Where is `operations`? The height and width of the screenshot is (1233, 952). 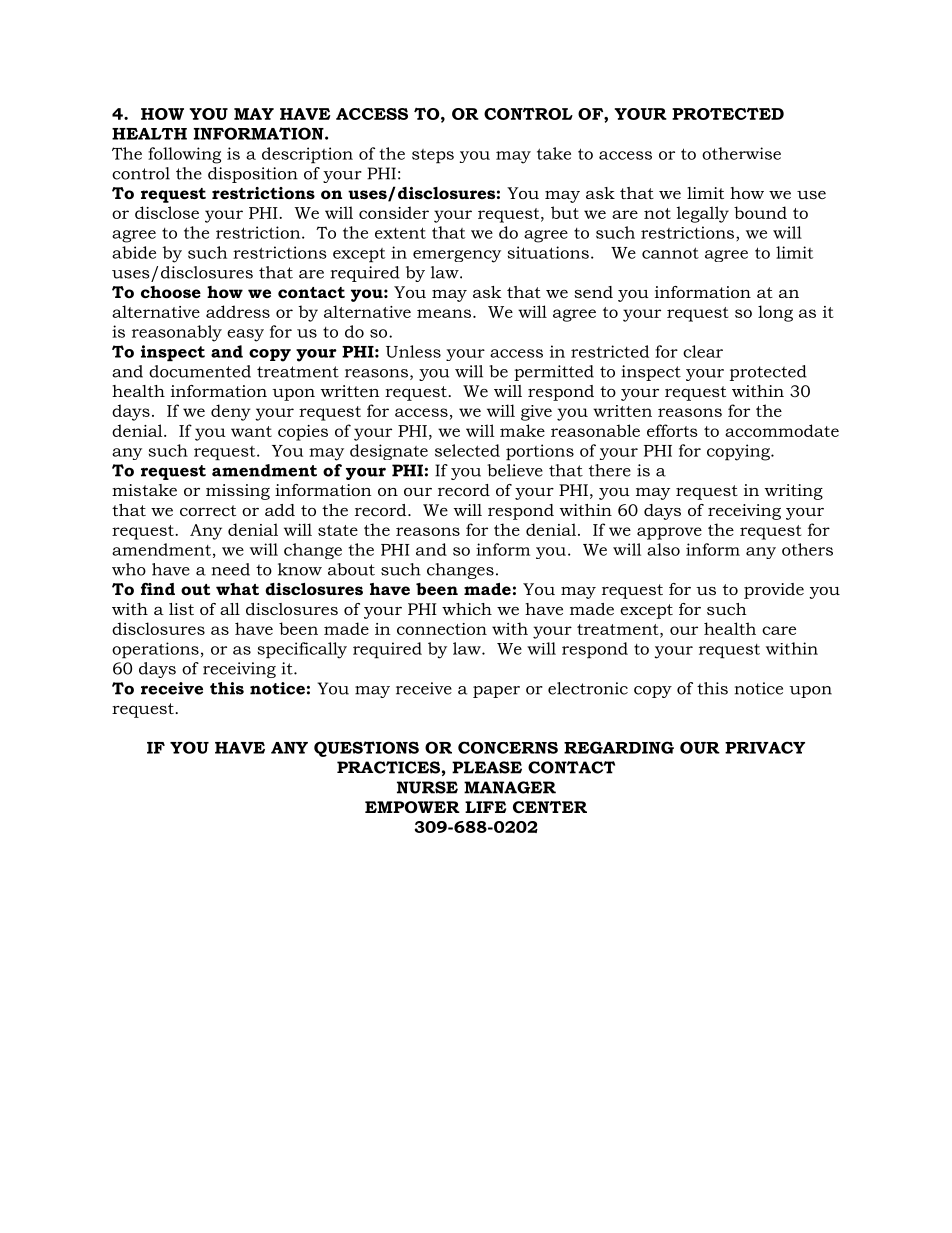 operations is located at coordinates (155, 650).
